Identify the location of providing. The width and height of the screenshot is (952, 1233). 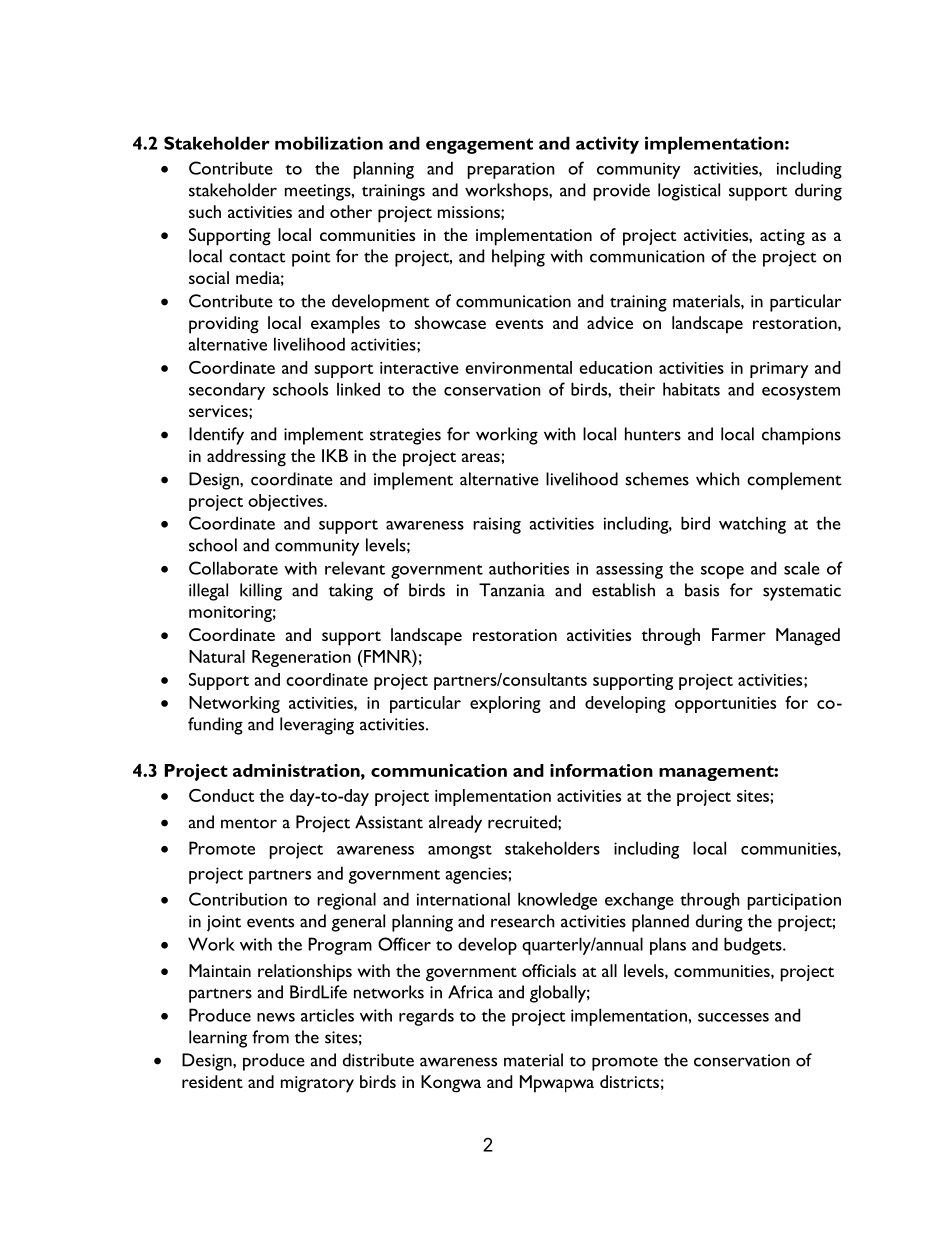
(224, 325).
